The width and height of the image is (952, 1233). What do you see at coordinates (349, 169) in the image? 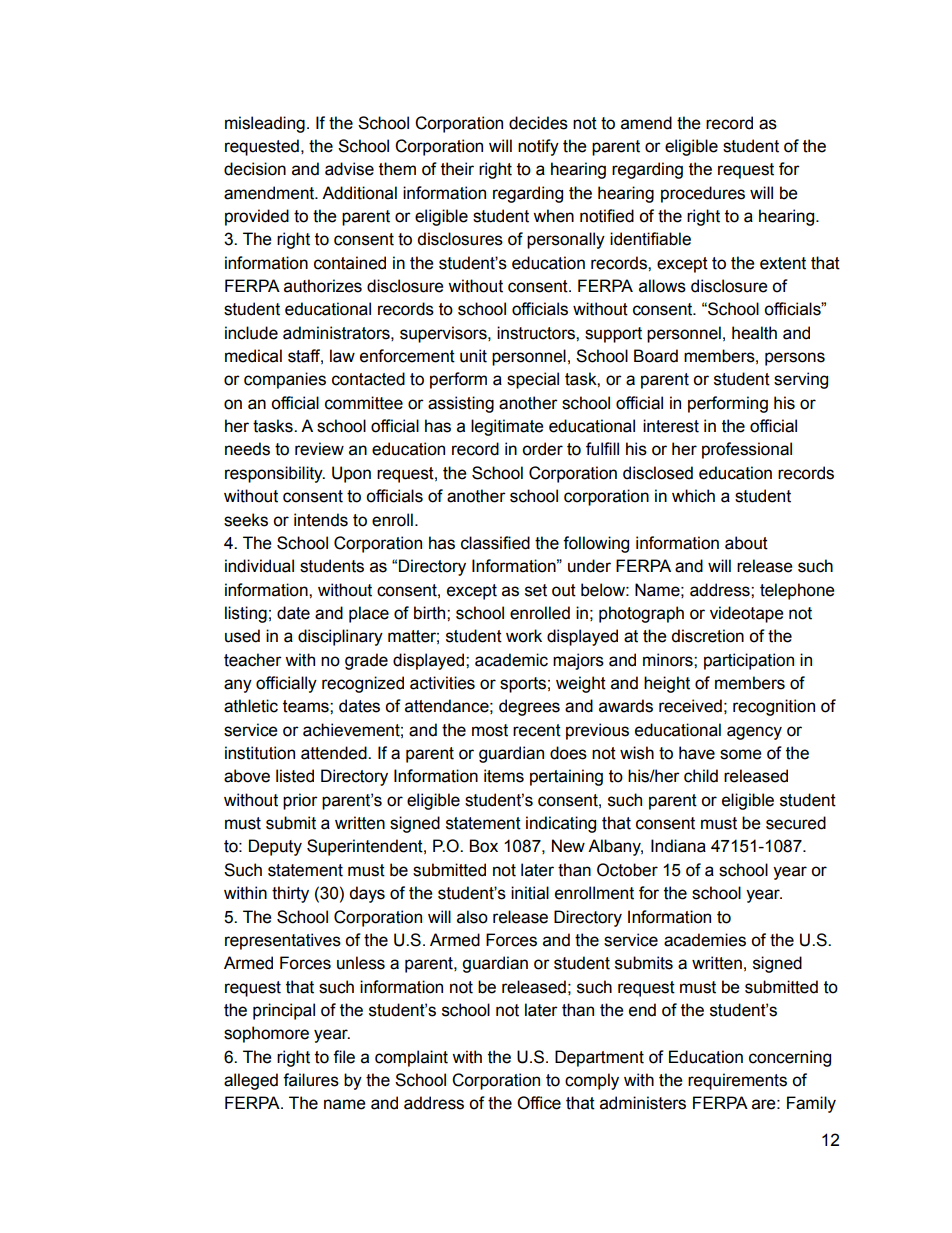
I see `advise` at bounding box center [349, 169].
